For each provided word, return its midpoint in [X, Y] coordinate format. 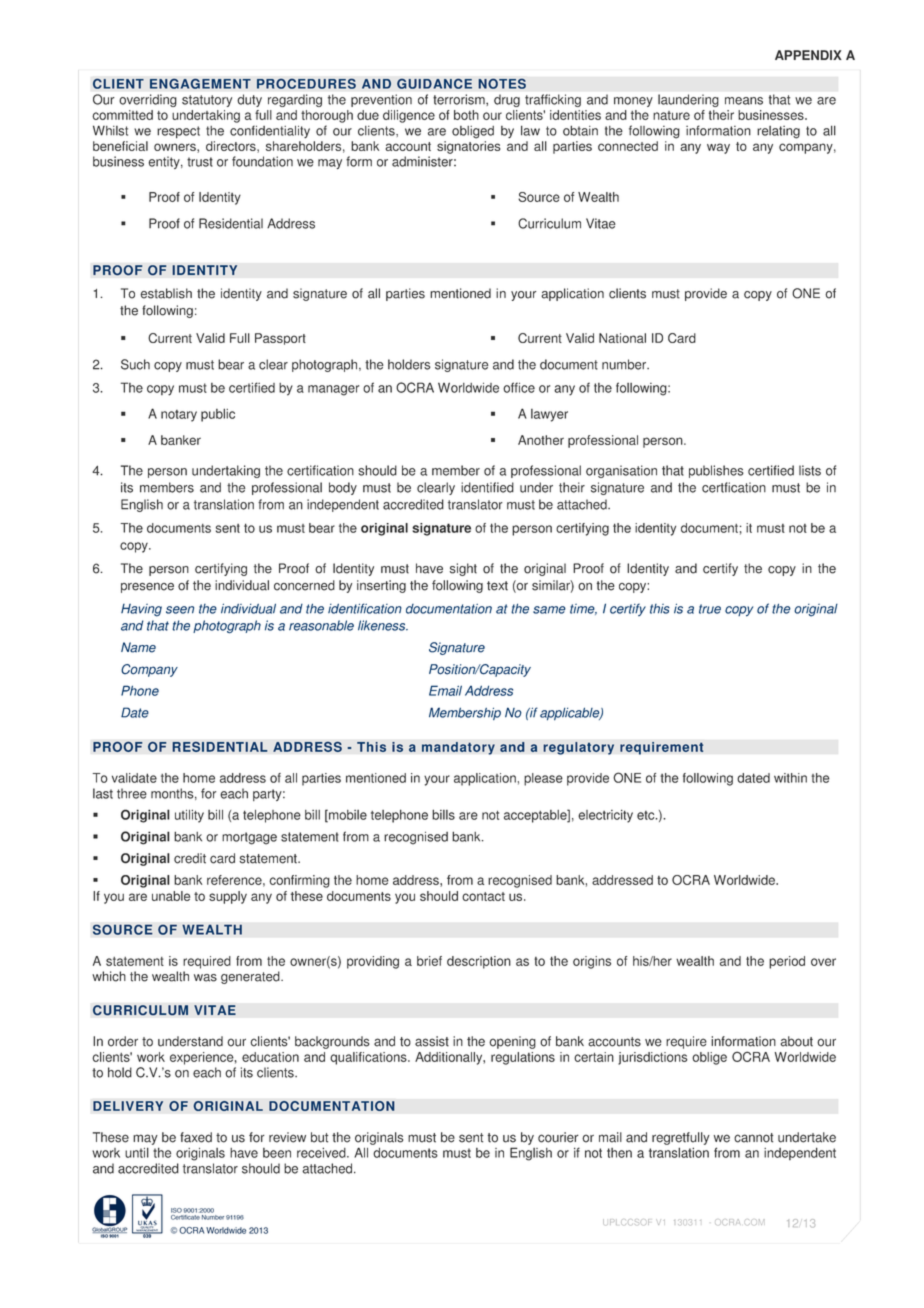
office [519, 387]
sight [463, 569]
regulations [523, 1058]
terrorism [460, 99]
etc [647, 815]
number [625, 364]
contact [483, 896]
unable [171, 896]
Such [135, 364]
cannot [753, 1138]
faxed [196, 1137]
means [744, 101]
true [710, 609]
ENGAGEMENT [200, 83]
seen [180, 610]
